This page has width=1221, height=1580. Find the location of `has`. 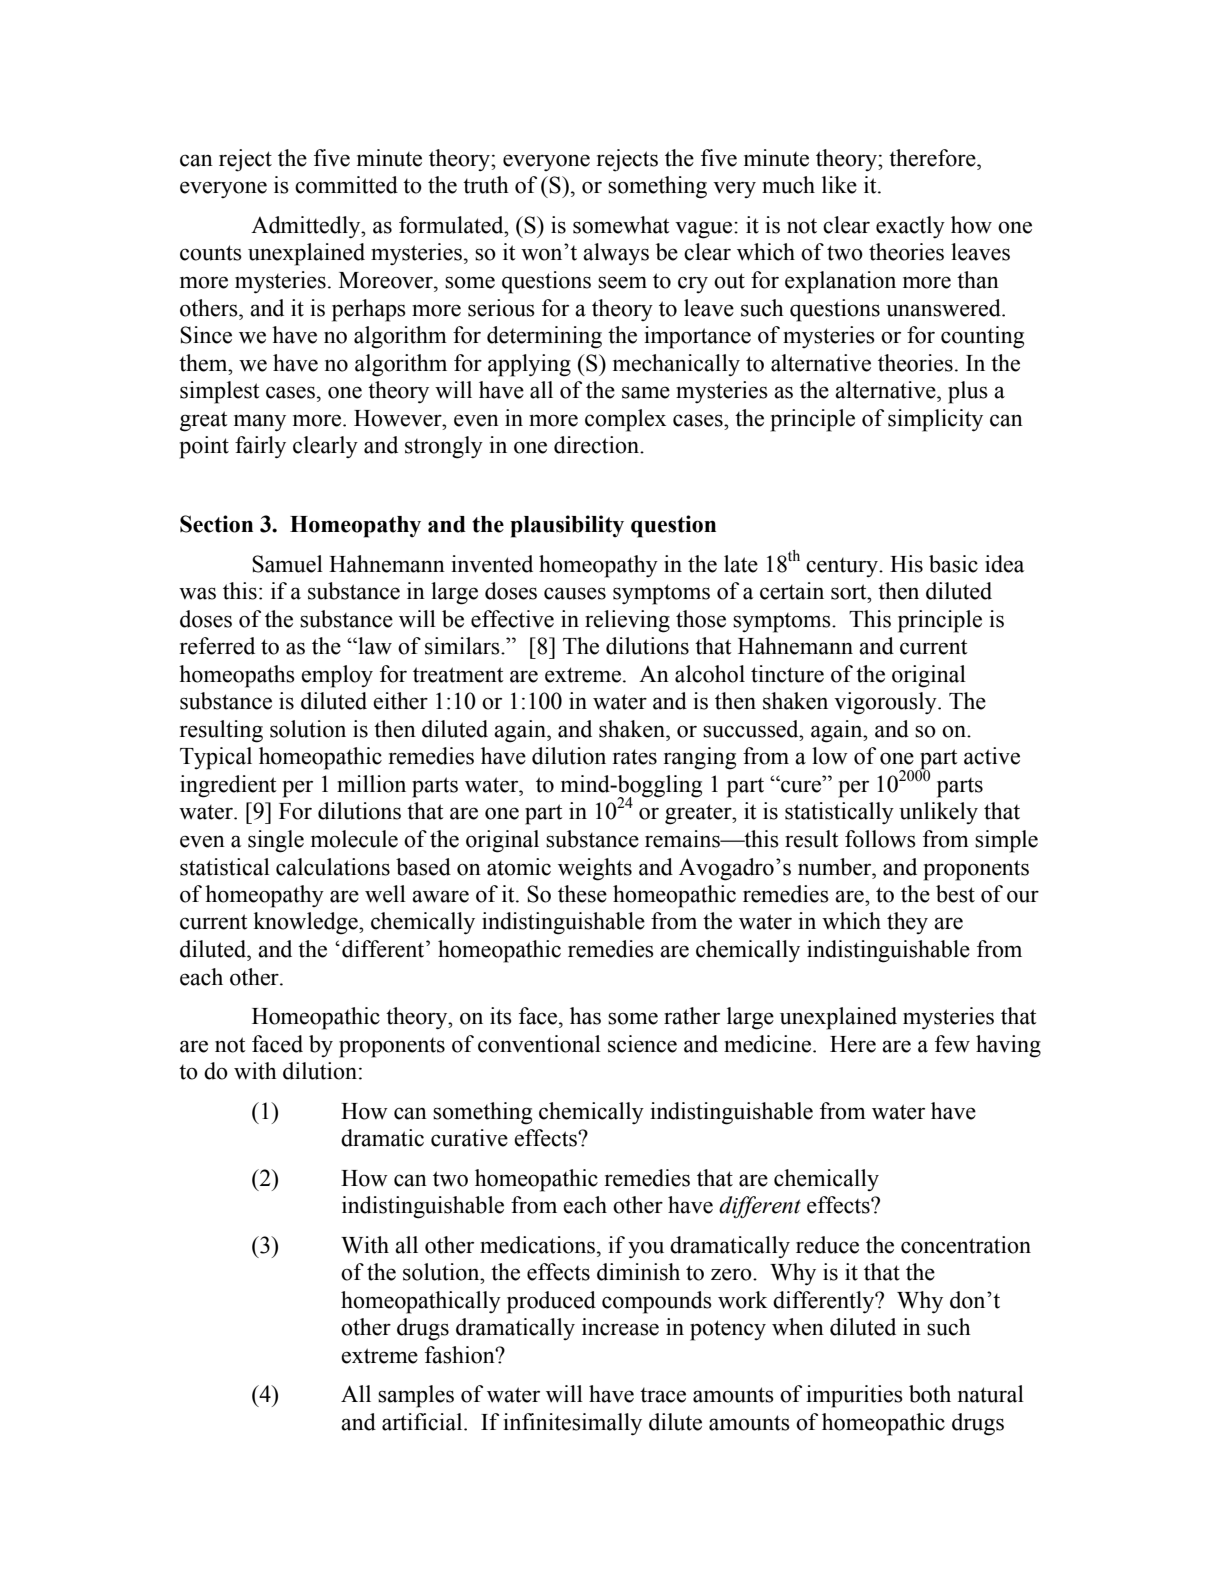

has is located at coordinates (585, 1016).
